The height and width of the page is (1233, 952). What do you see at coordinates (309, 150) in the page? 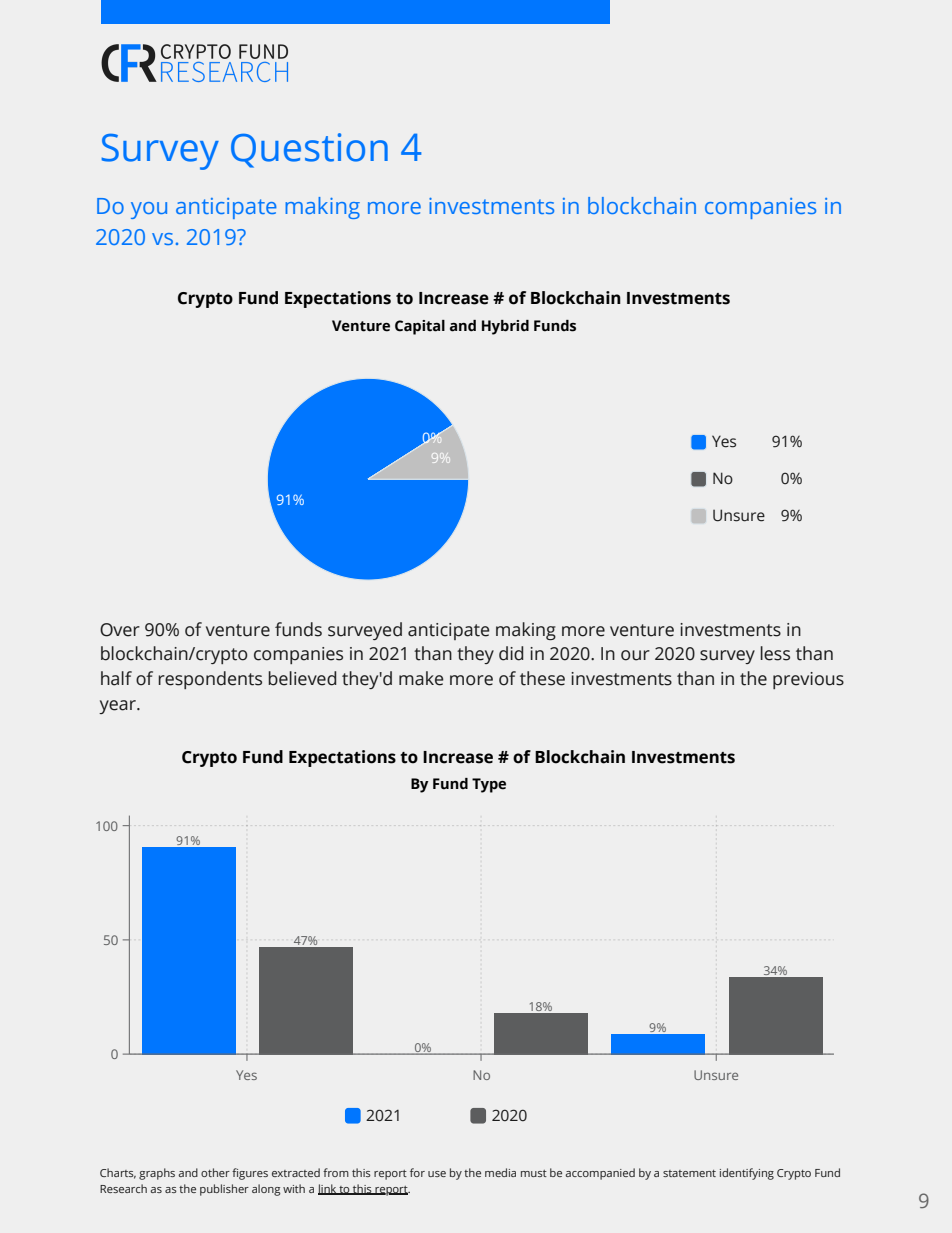
I see `Question` at bounding box center [309, 150].
